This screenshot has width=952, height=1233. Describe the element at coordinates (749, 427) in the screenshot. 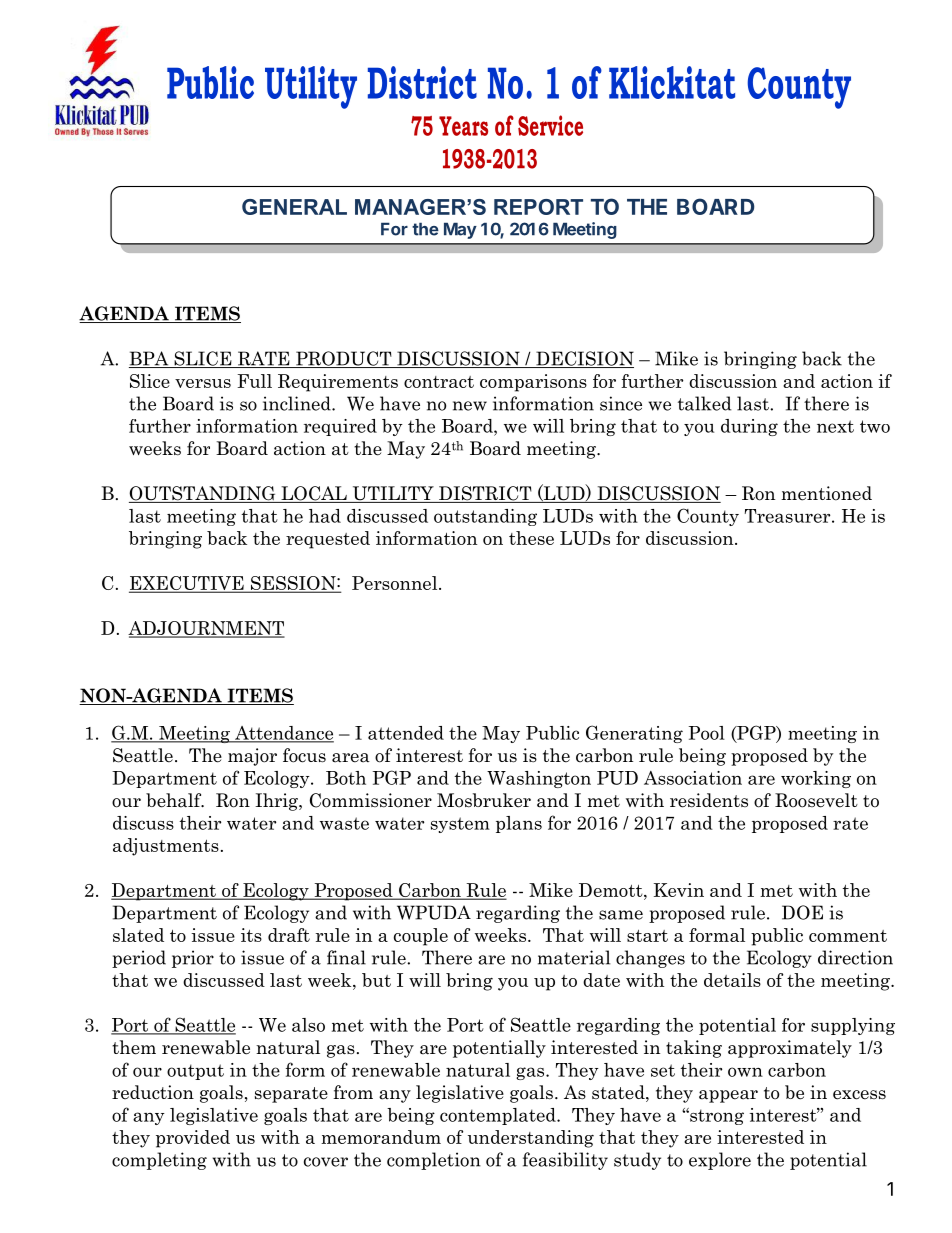

I see `during` at that location.
